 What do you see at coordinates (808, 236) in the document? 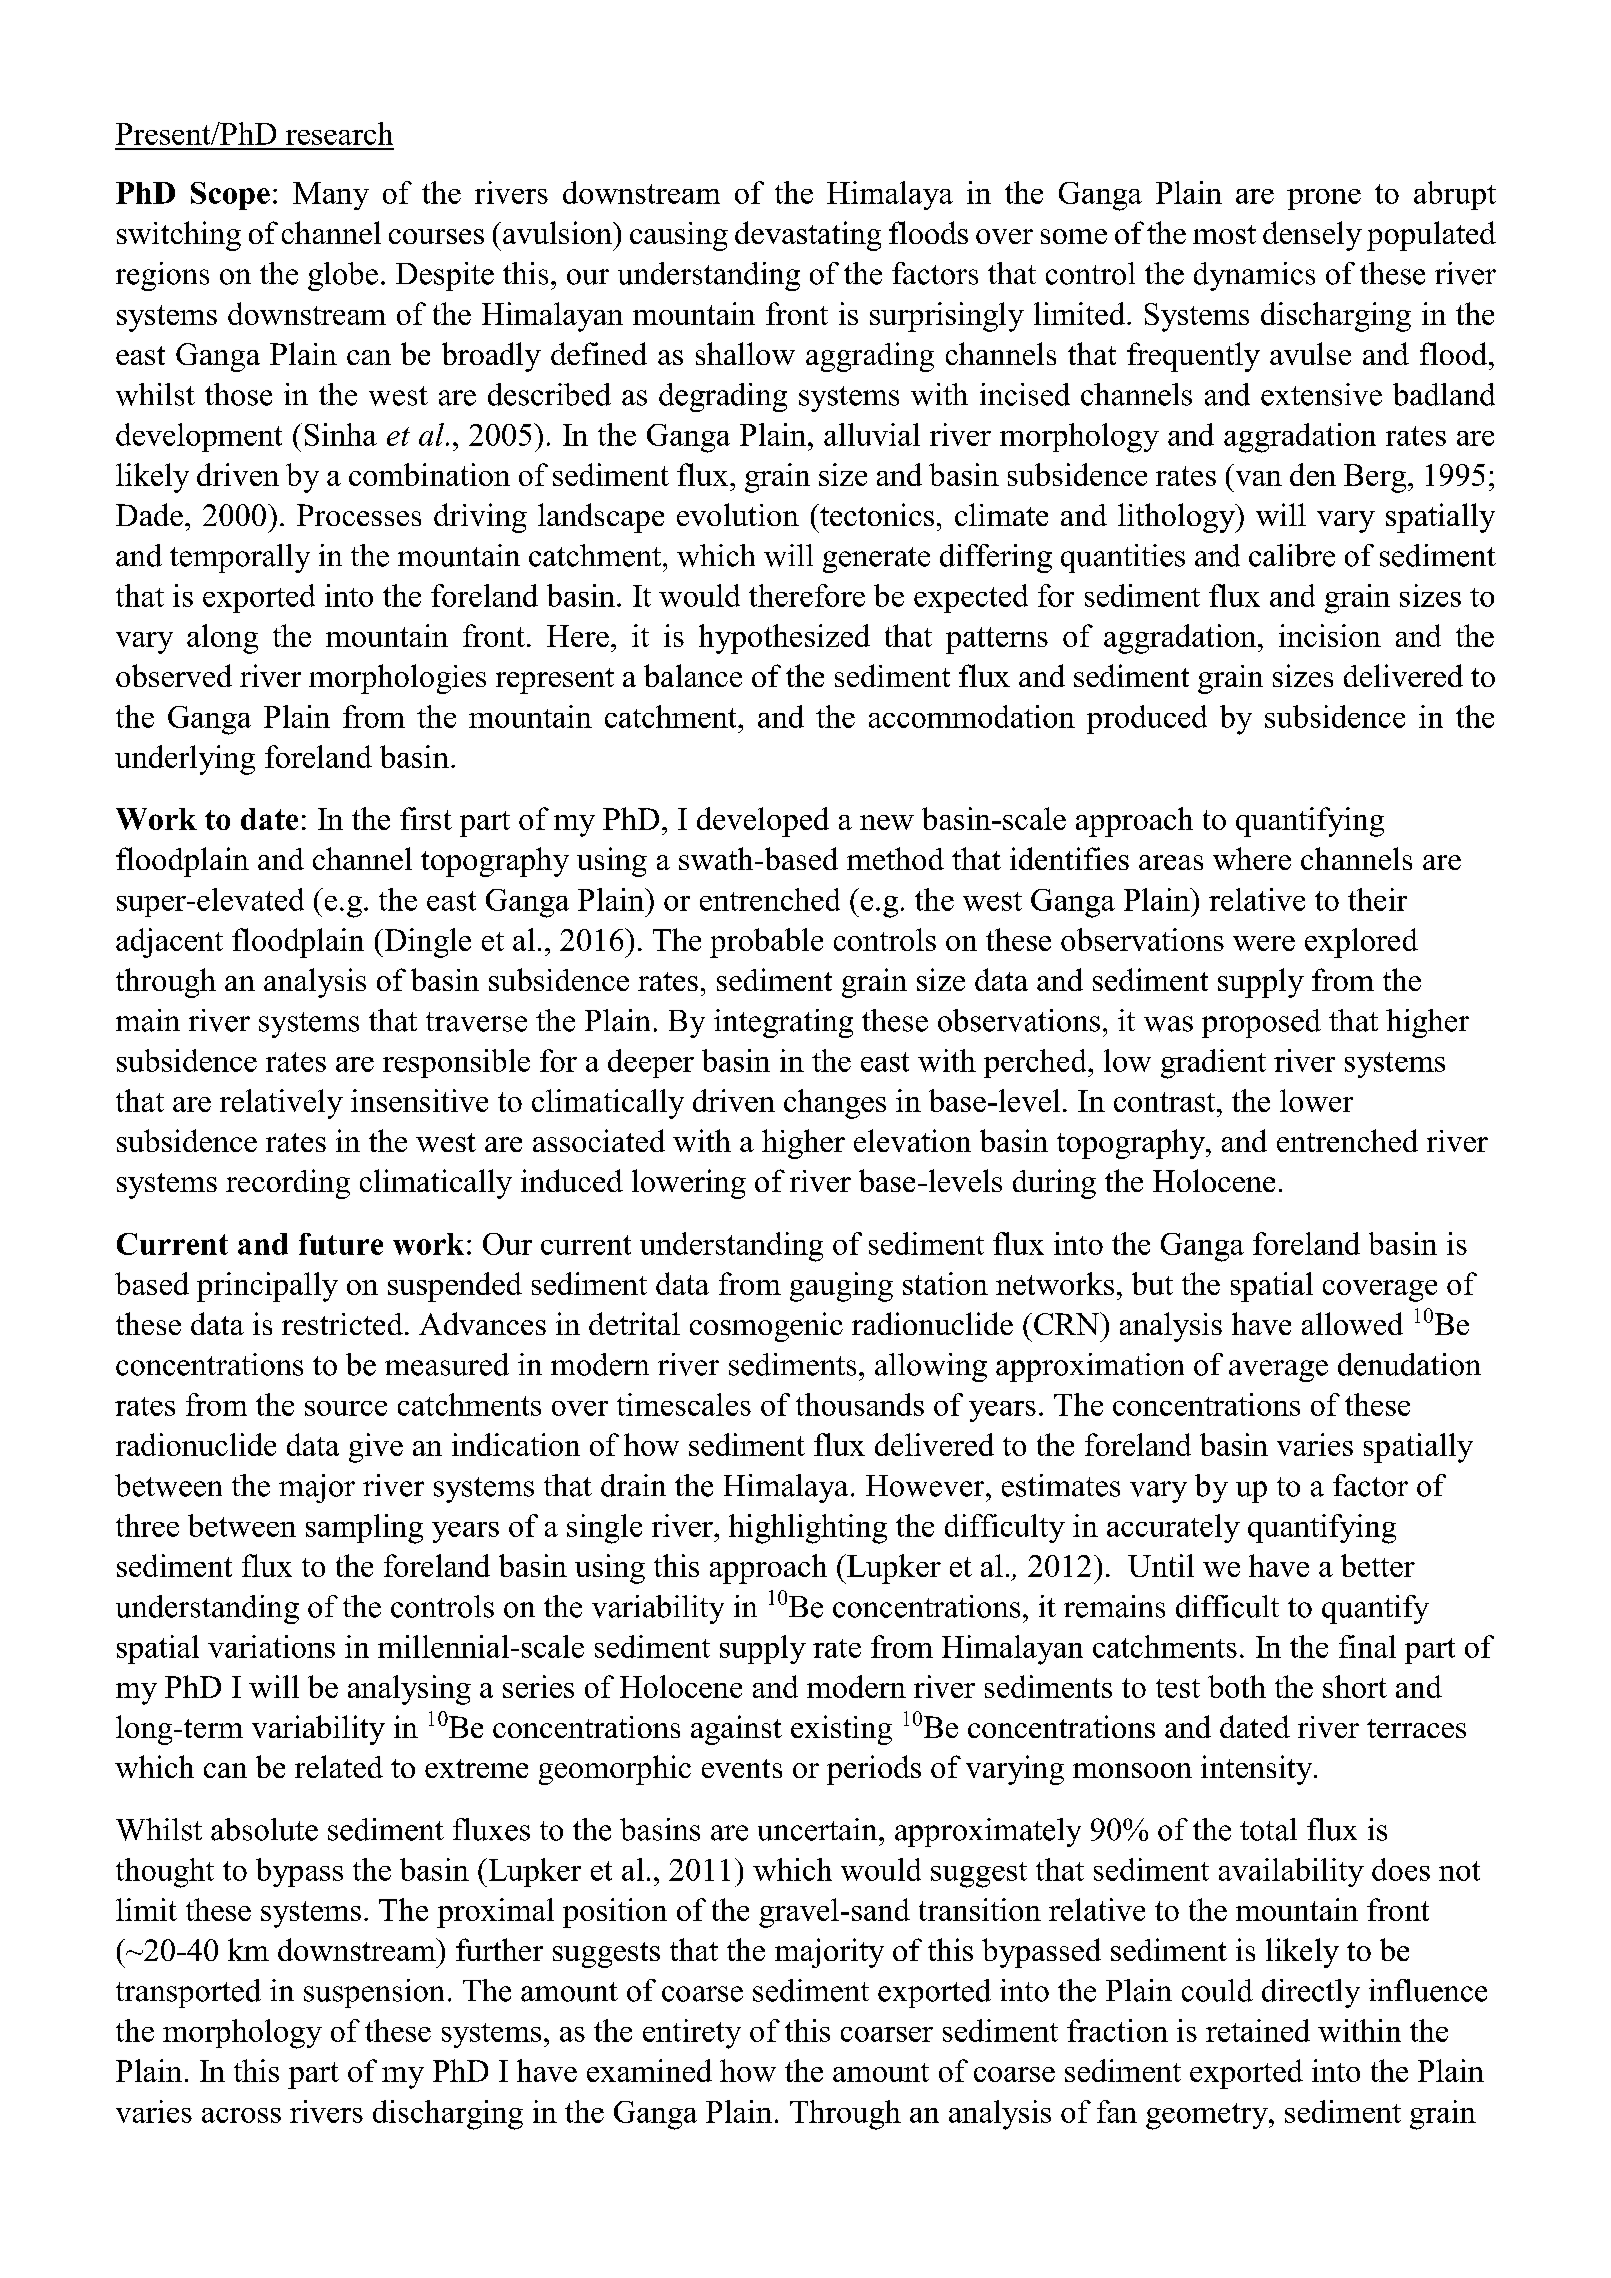
I see `devastating` at bounding box center [808, 236].
